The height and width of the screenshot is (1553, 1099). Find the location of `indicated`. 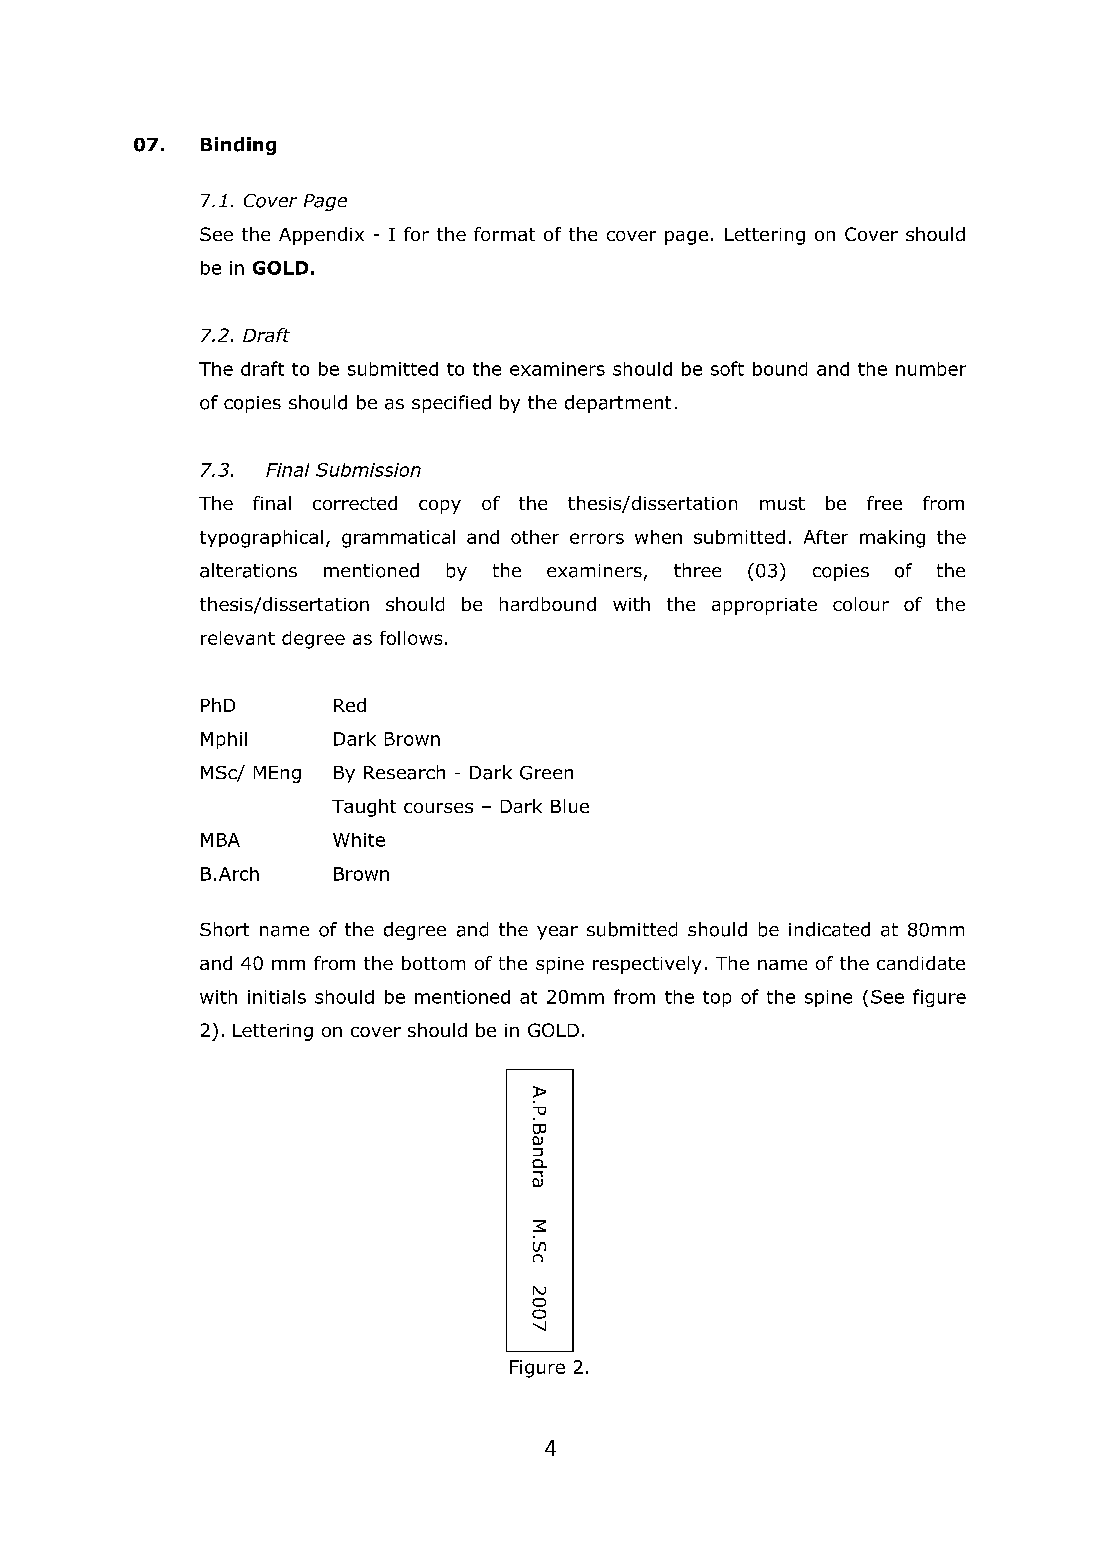

indicated is located at coordinates (829, 929).
